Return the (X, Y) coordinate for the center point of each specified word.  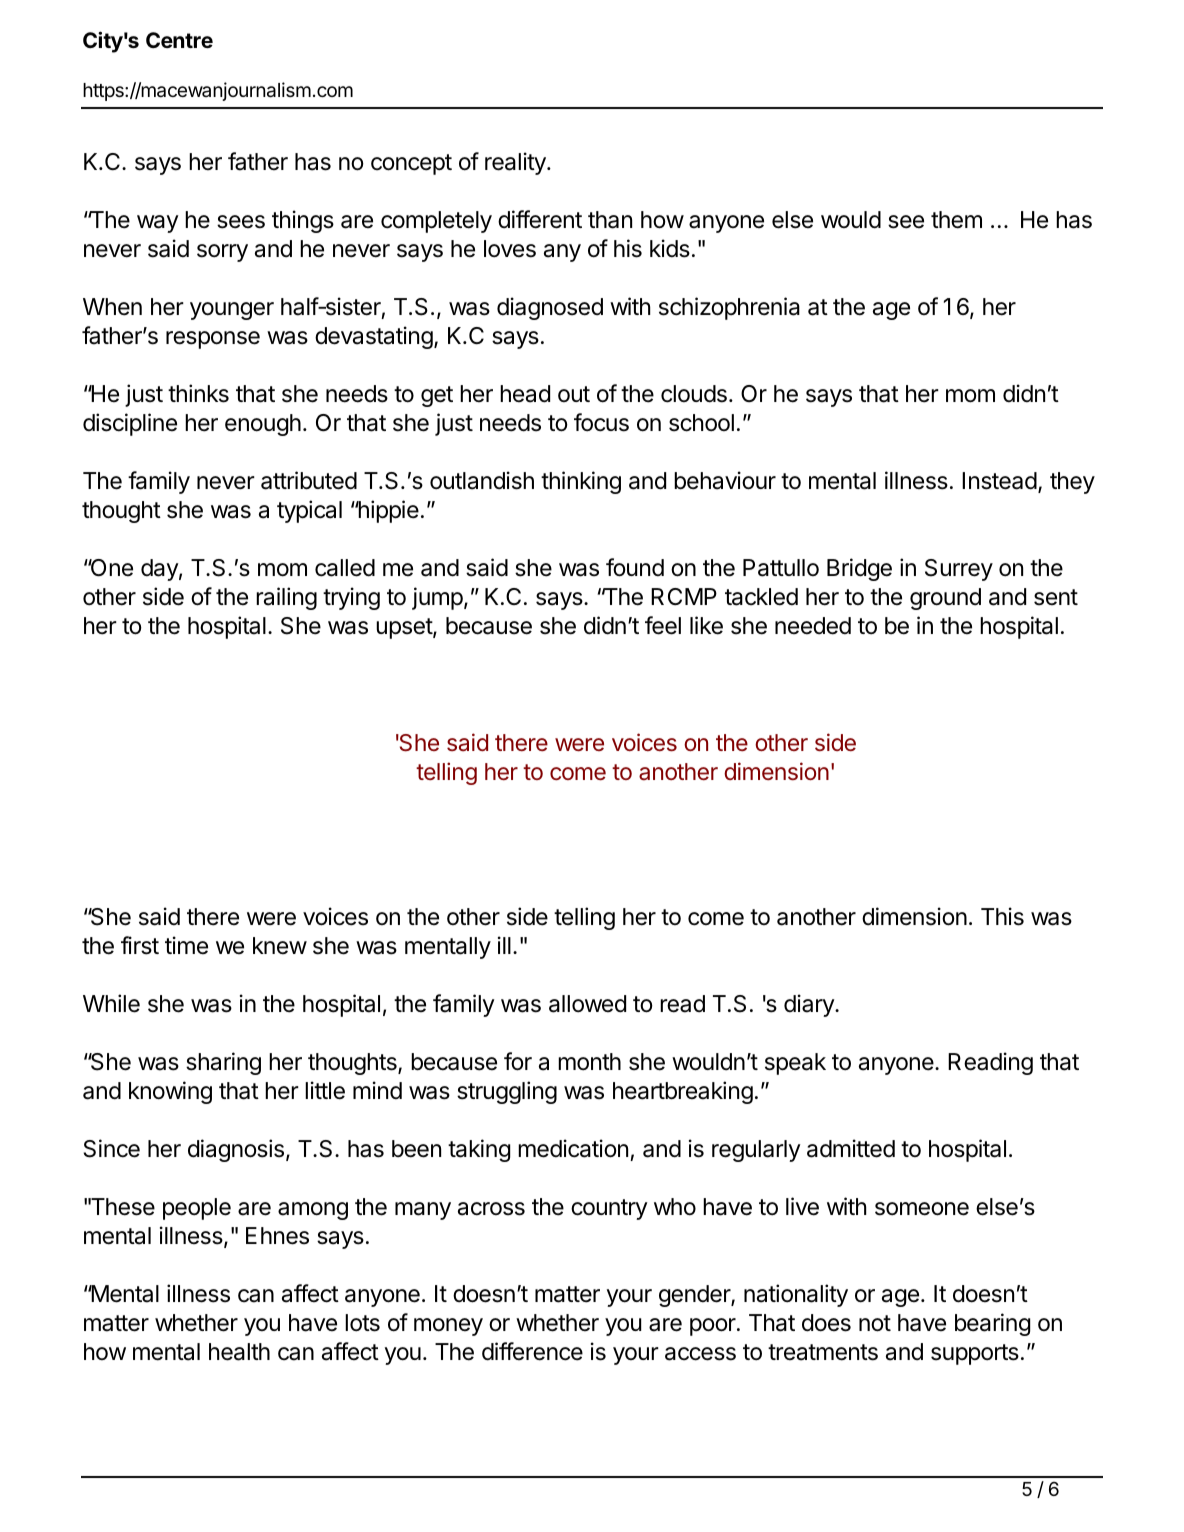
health (239, 1352)
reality (516, 163)
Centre (179, 40)
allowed (587, 1004)
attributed (309, 480)
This (1002, 916)
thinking (581, 482)
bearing (992, 1324)
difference (532, 1351)
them (956, 220)
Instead (999, 481)
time (186, 945)
